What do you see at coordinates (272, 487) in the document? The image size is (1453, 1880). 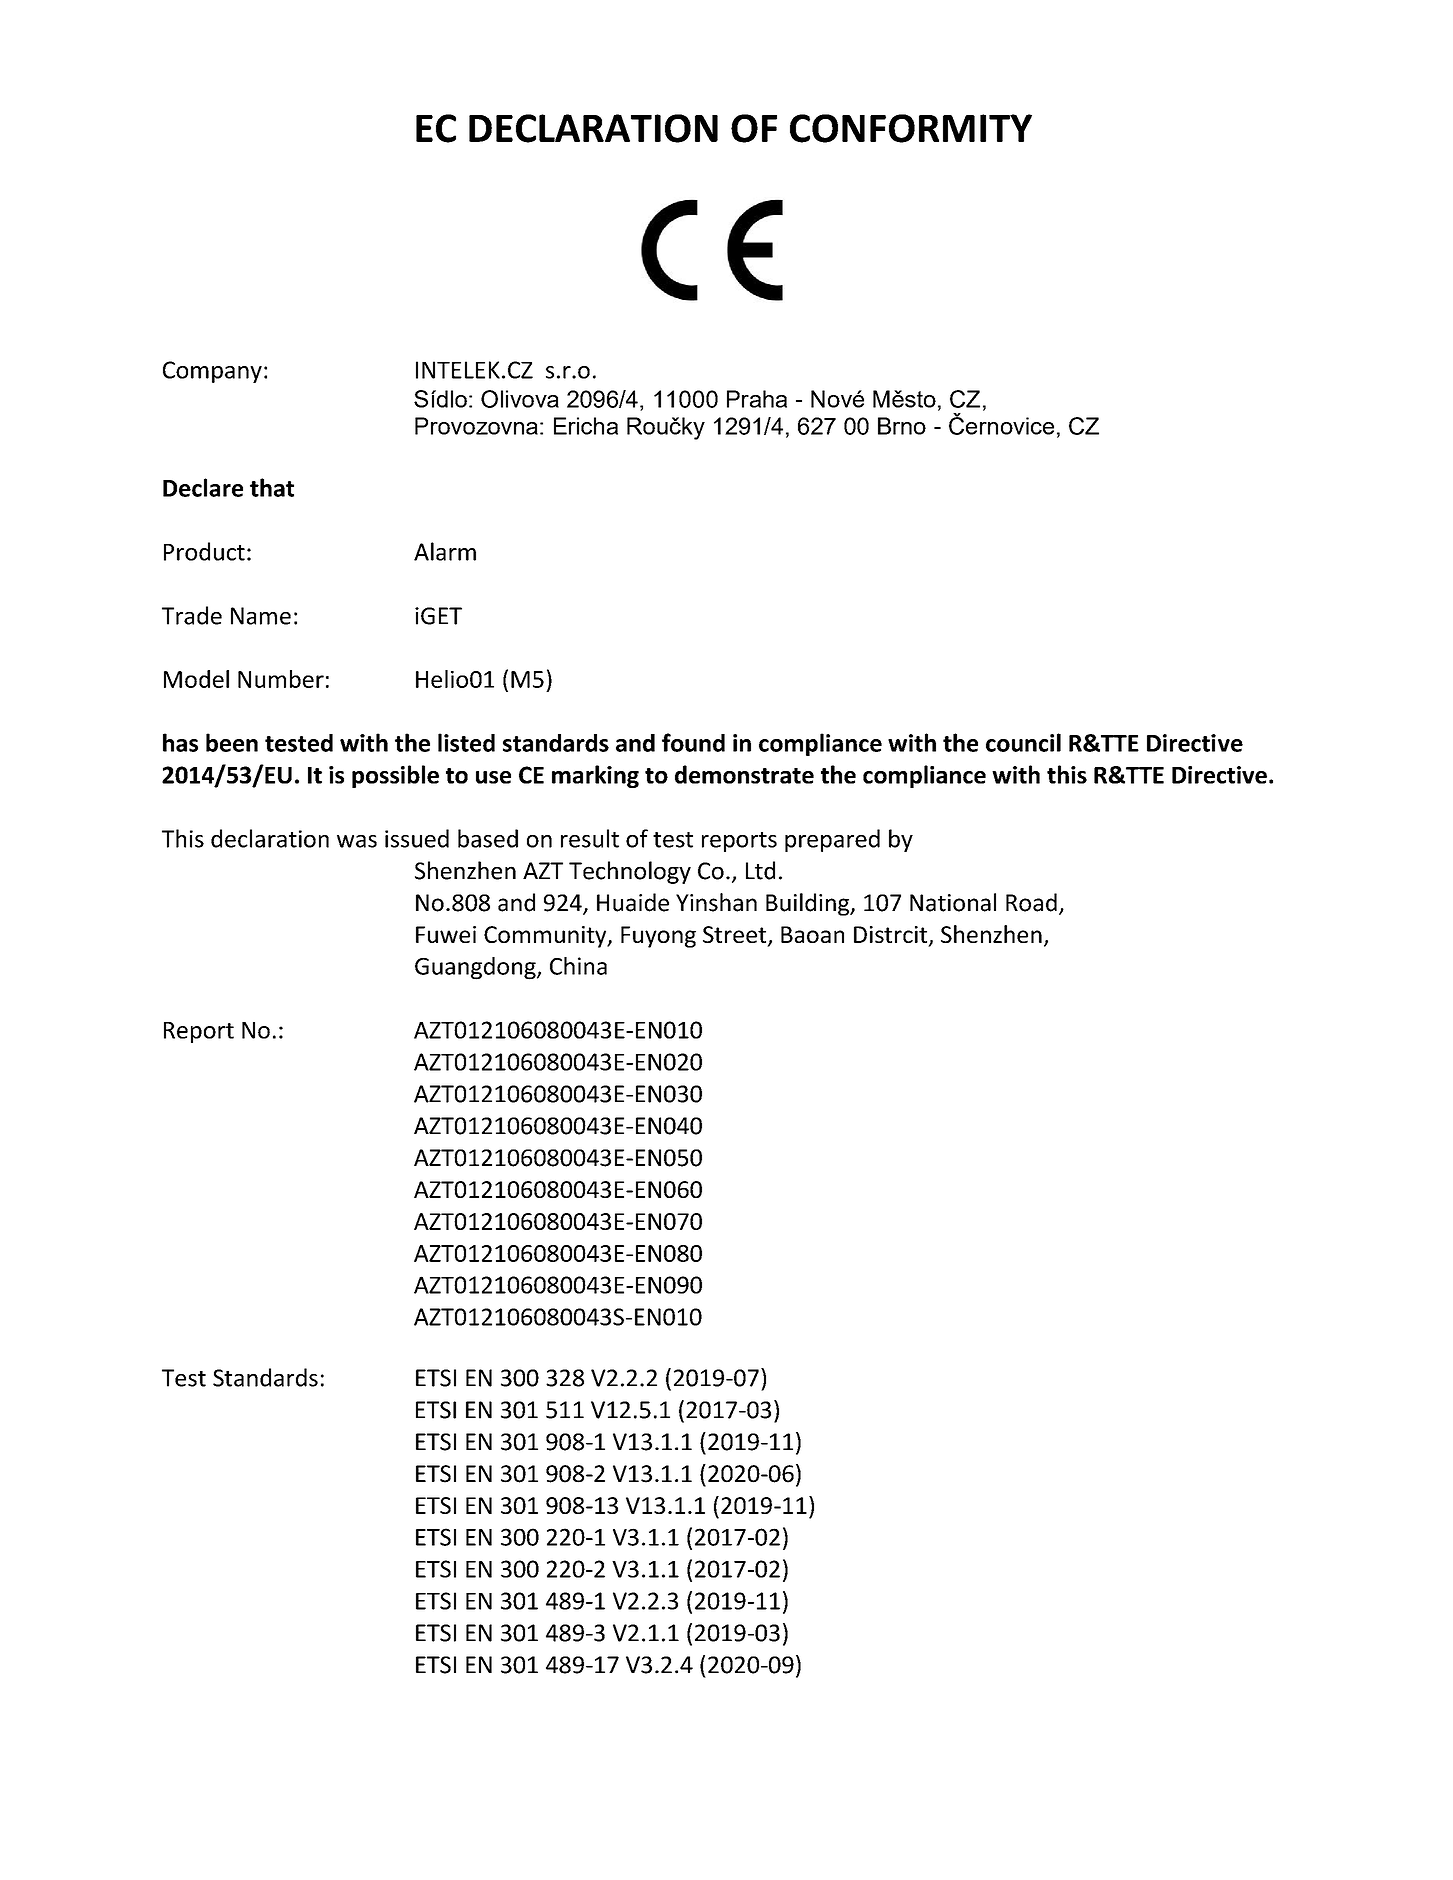 I see `that` at bounding box center [272, 487].
